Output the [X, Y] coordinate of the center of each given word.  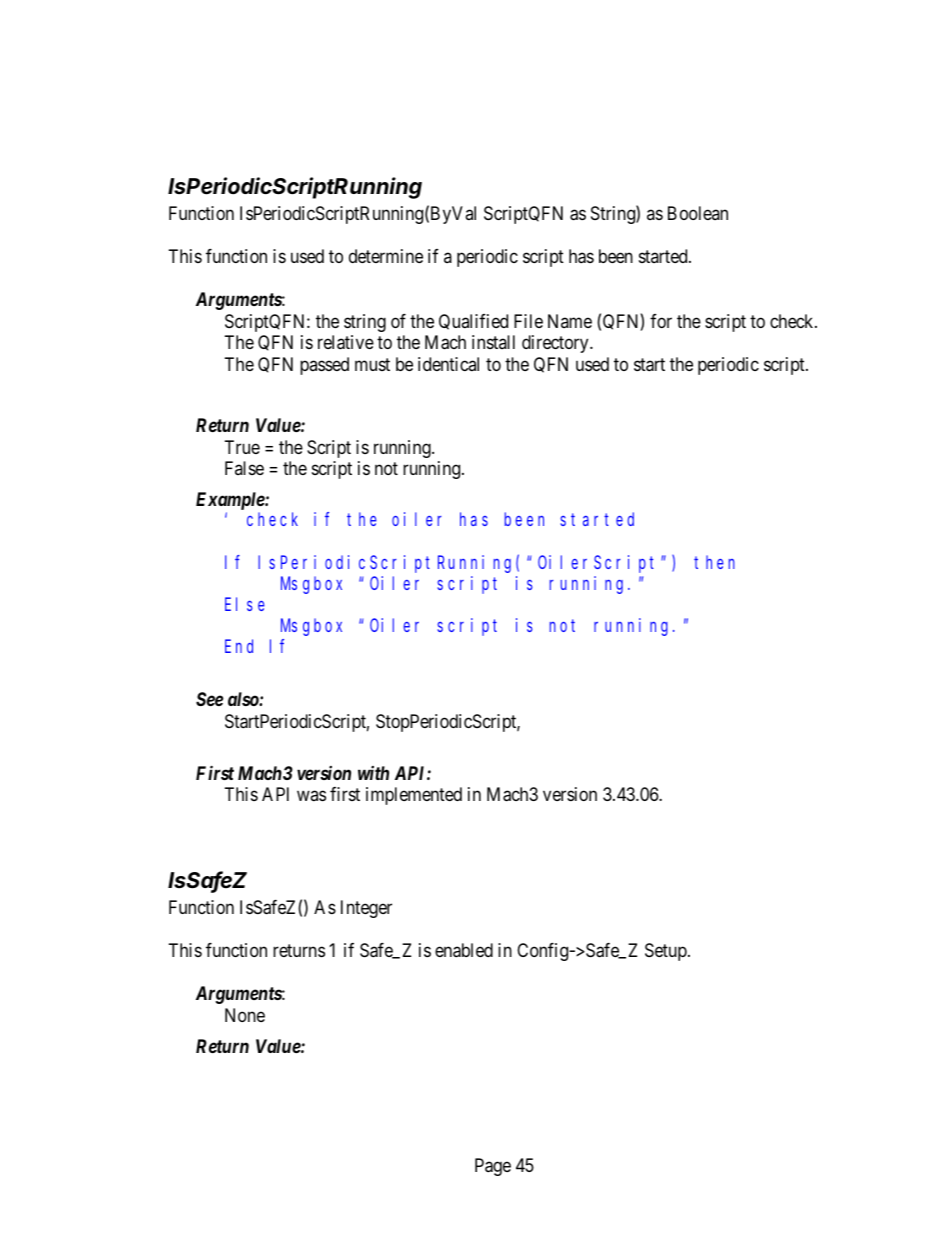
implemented [414, 796]
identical [448, 364]
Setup [667, 952]
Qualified [473, 322]
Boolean [698, 213]
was [311, 796]
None [245, 1015]
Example [231, 502]
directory [556, 344]
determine [386, 256]
